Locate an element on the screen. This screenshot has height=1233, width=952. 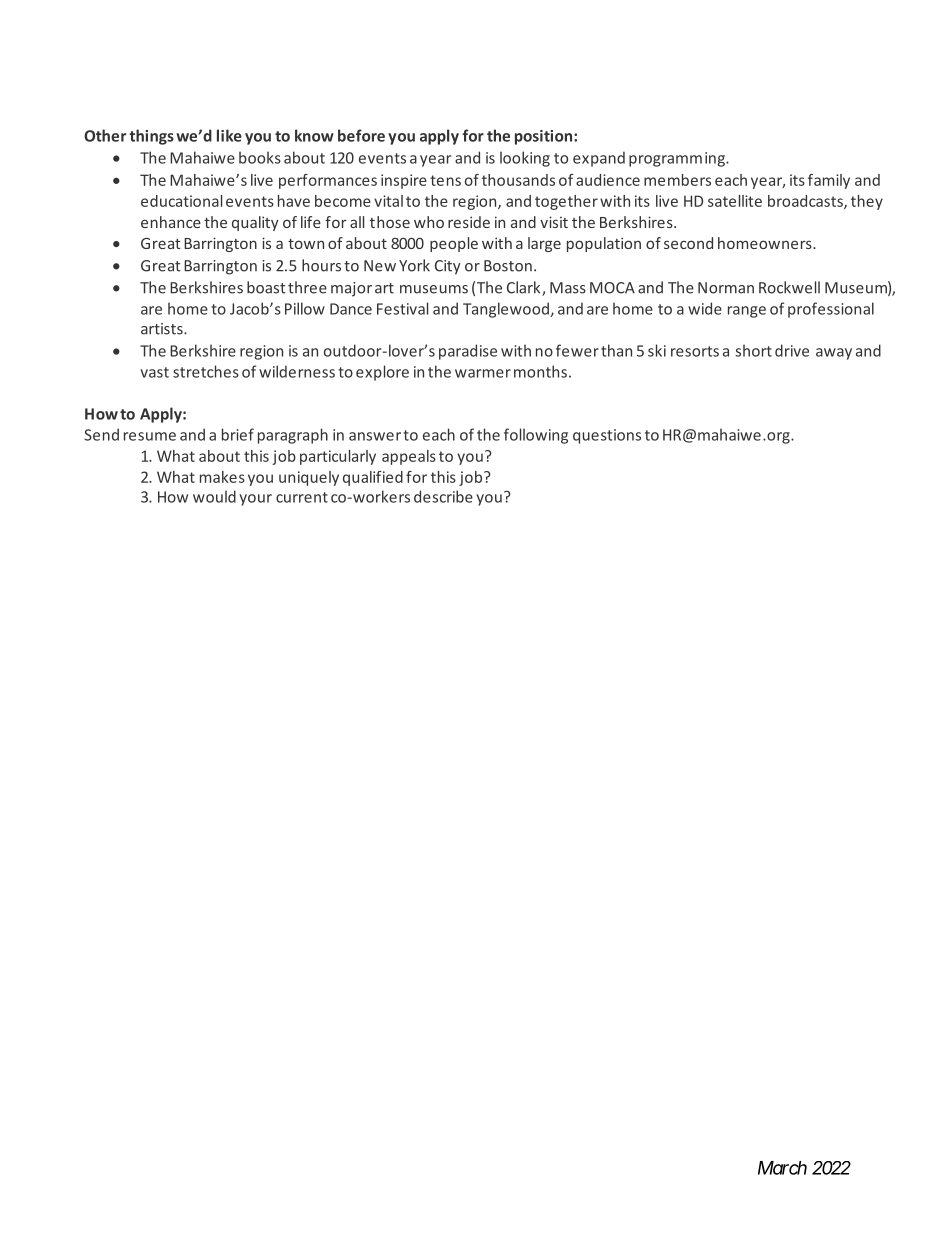
makes is located at coordinates (222, 477).
